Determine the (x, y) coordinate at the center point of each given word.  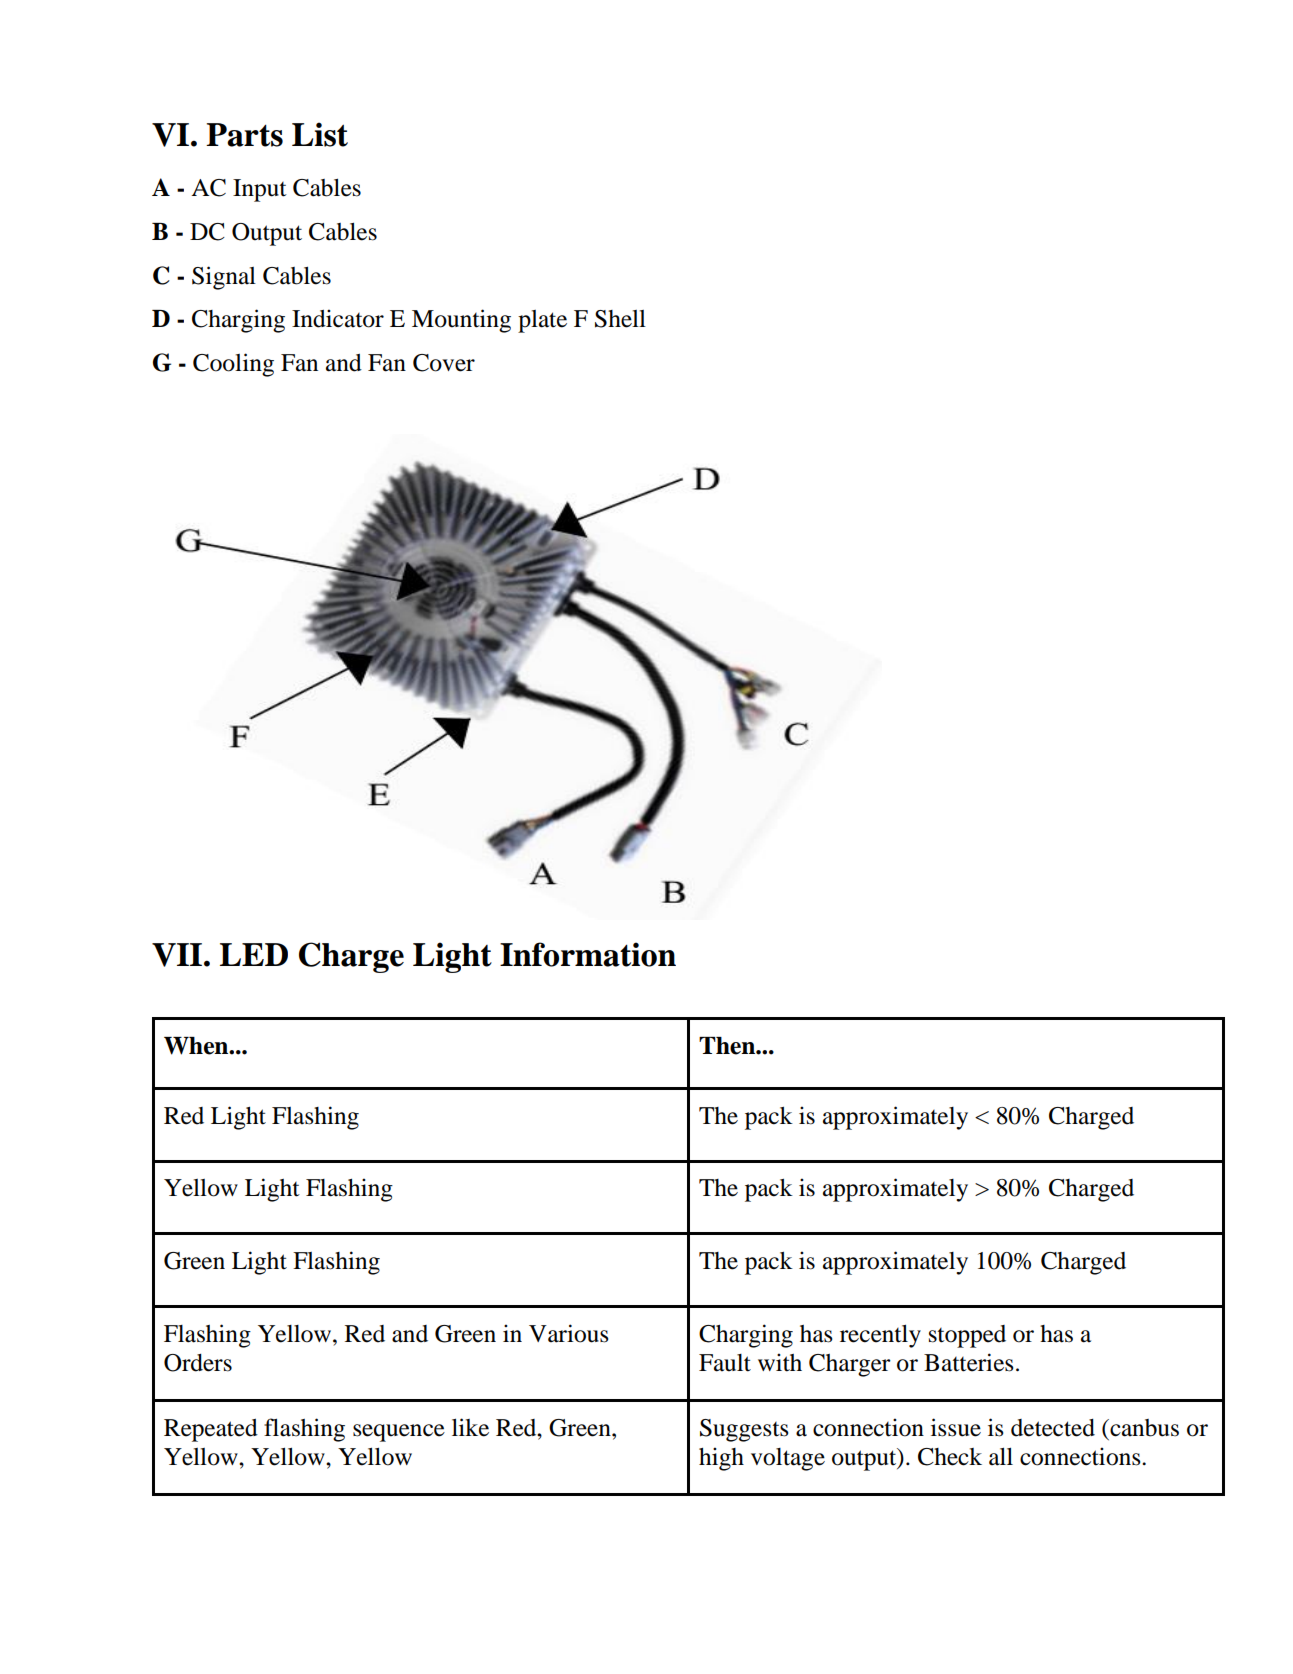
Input (260, 190)
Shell (620, 319)
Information (588, 954)
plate (542, 321)
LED (254, 954)
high (721, 1459)
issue (956, 1427)
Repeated (211, 1430)
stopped (967, 1336)
